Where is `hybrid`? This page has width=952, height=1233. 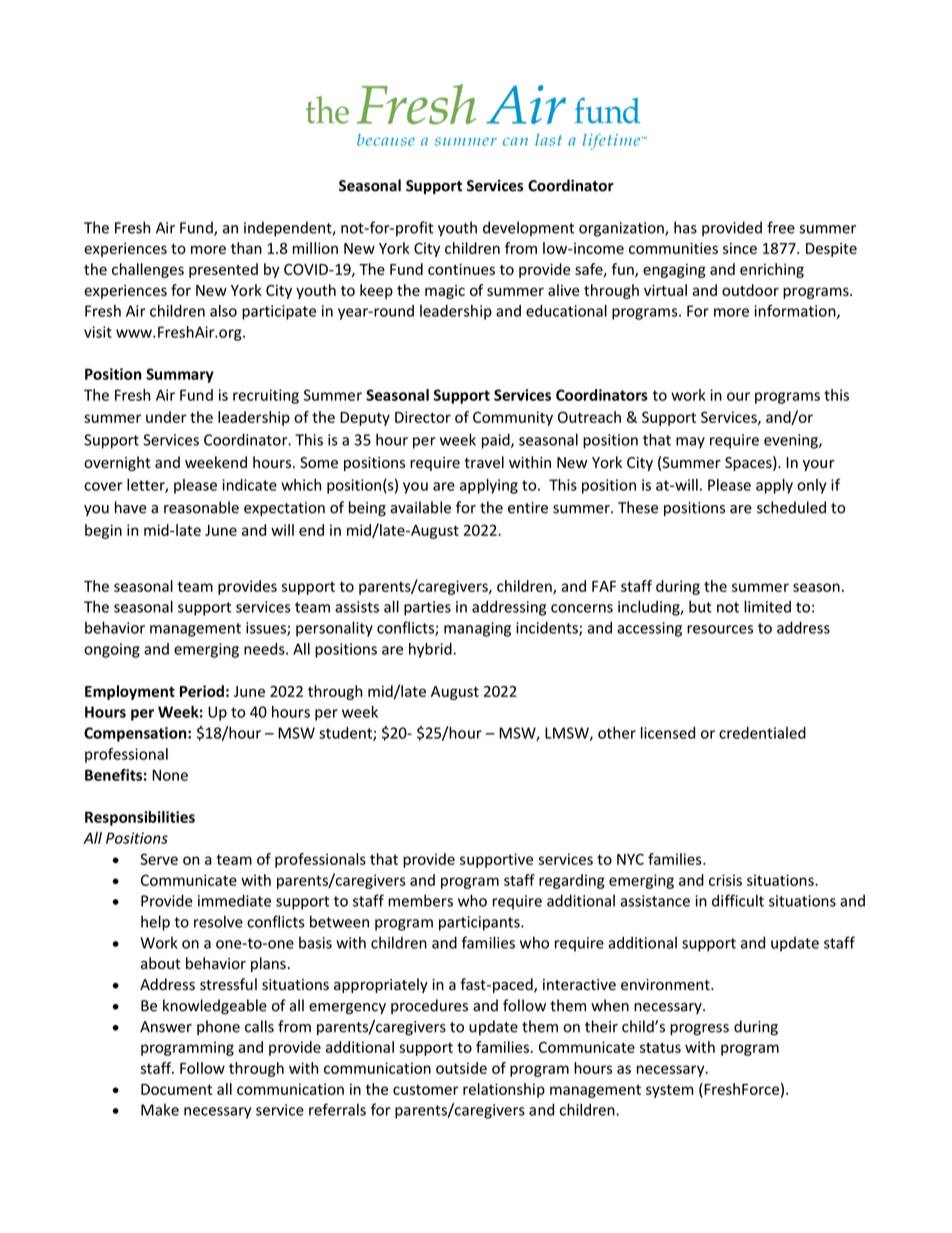 hybrid is located at coordinates (431, 650).
